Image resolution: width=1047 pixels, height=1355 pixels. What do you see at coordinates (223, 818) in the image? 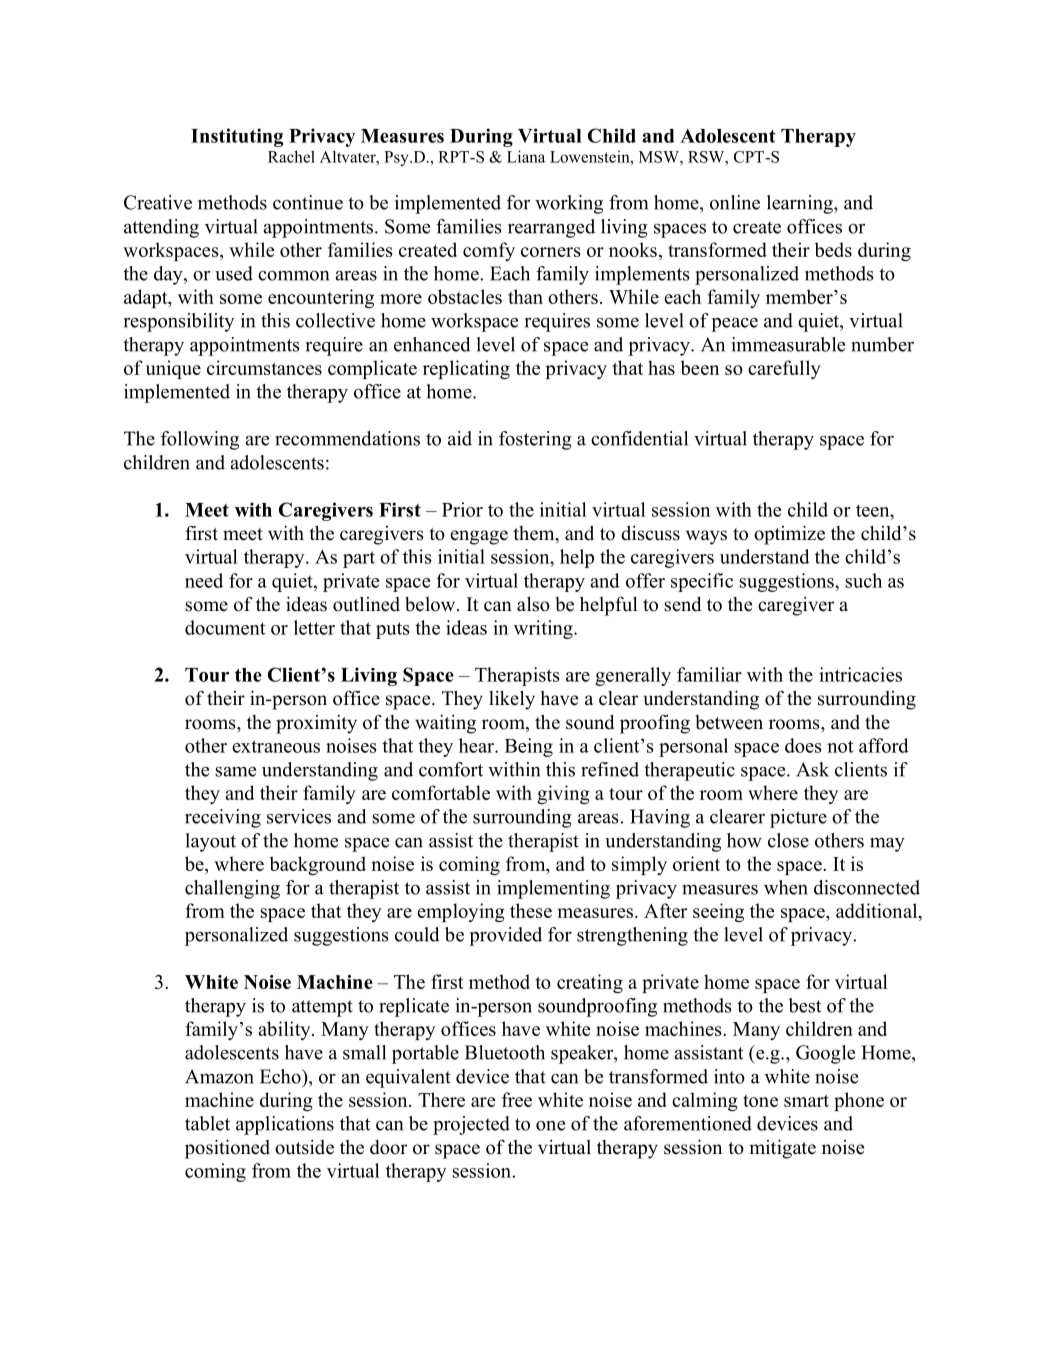
I see `receiving` at bounding box center [223, 818].
